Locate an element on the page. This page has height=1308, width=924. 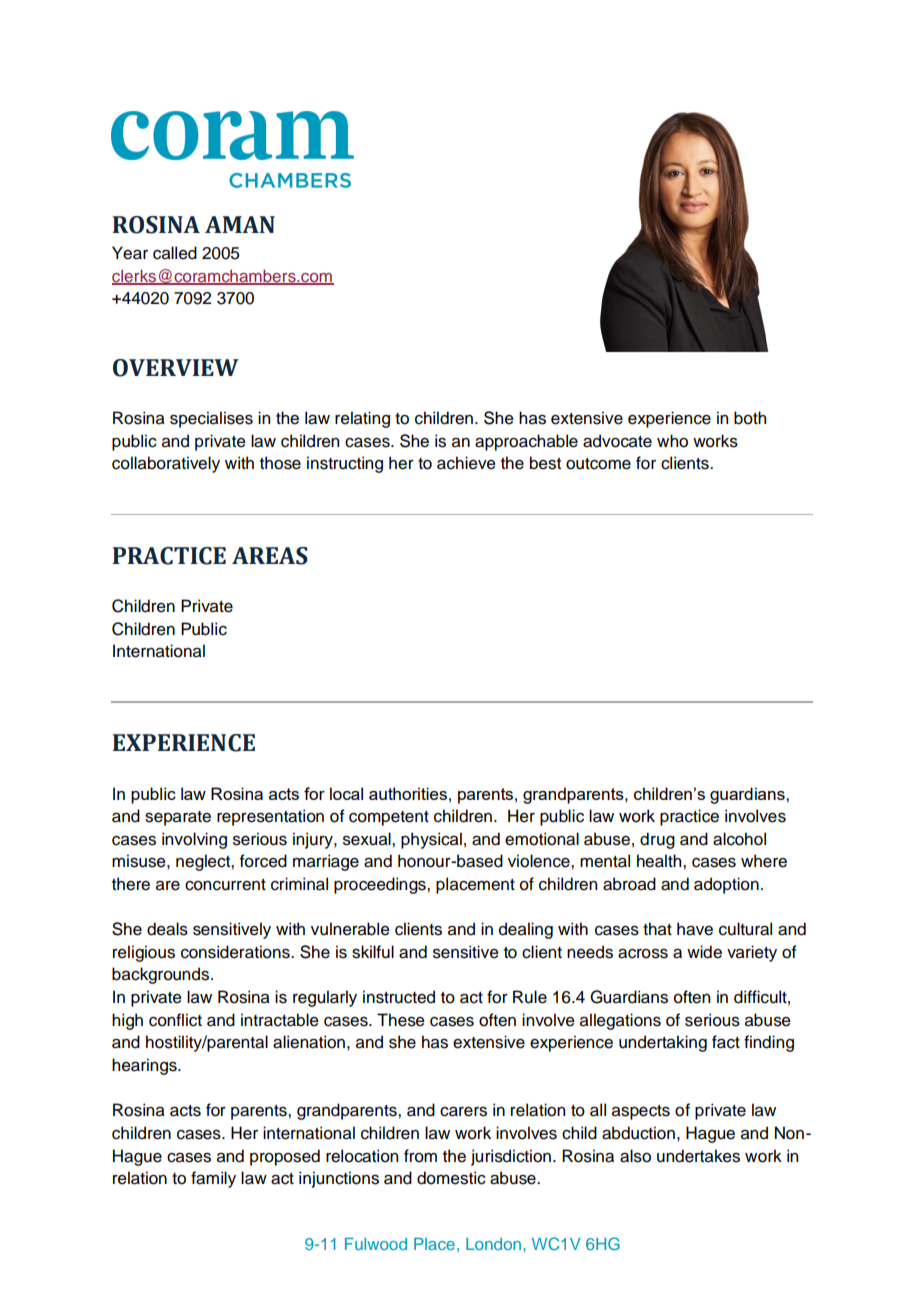
who is located at coordinates (672, 441).
